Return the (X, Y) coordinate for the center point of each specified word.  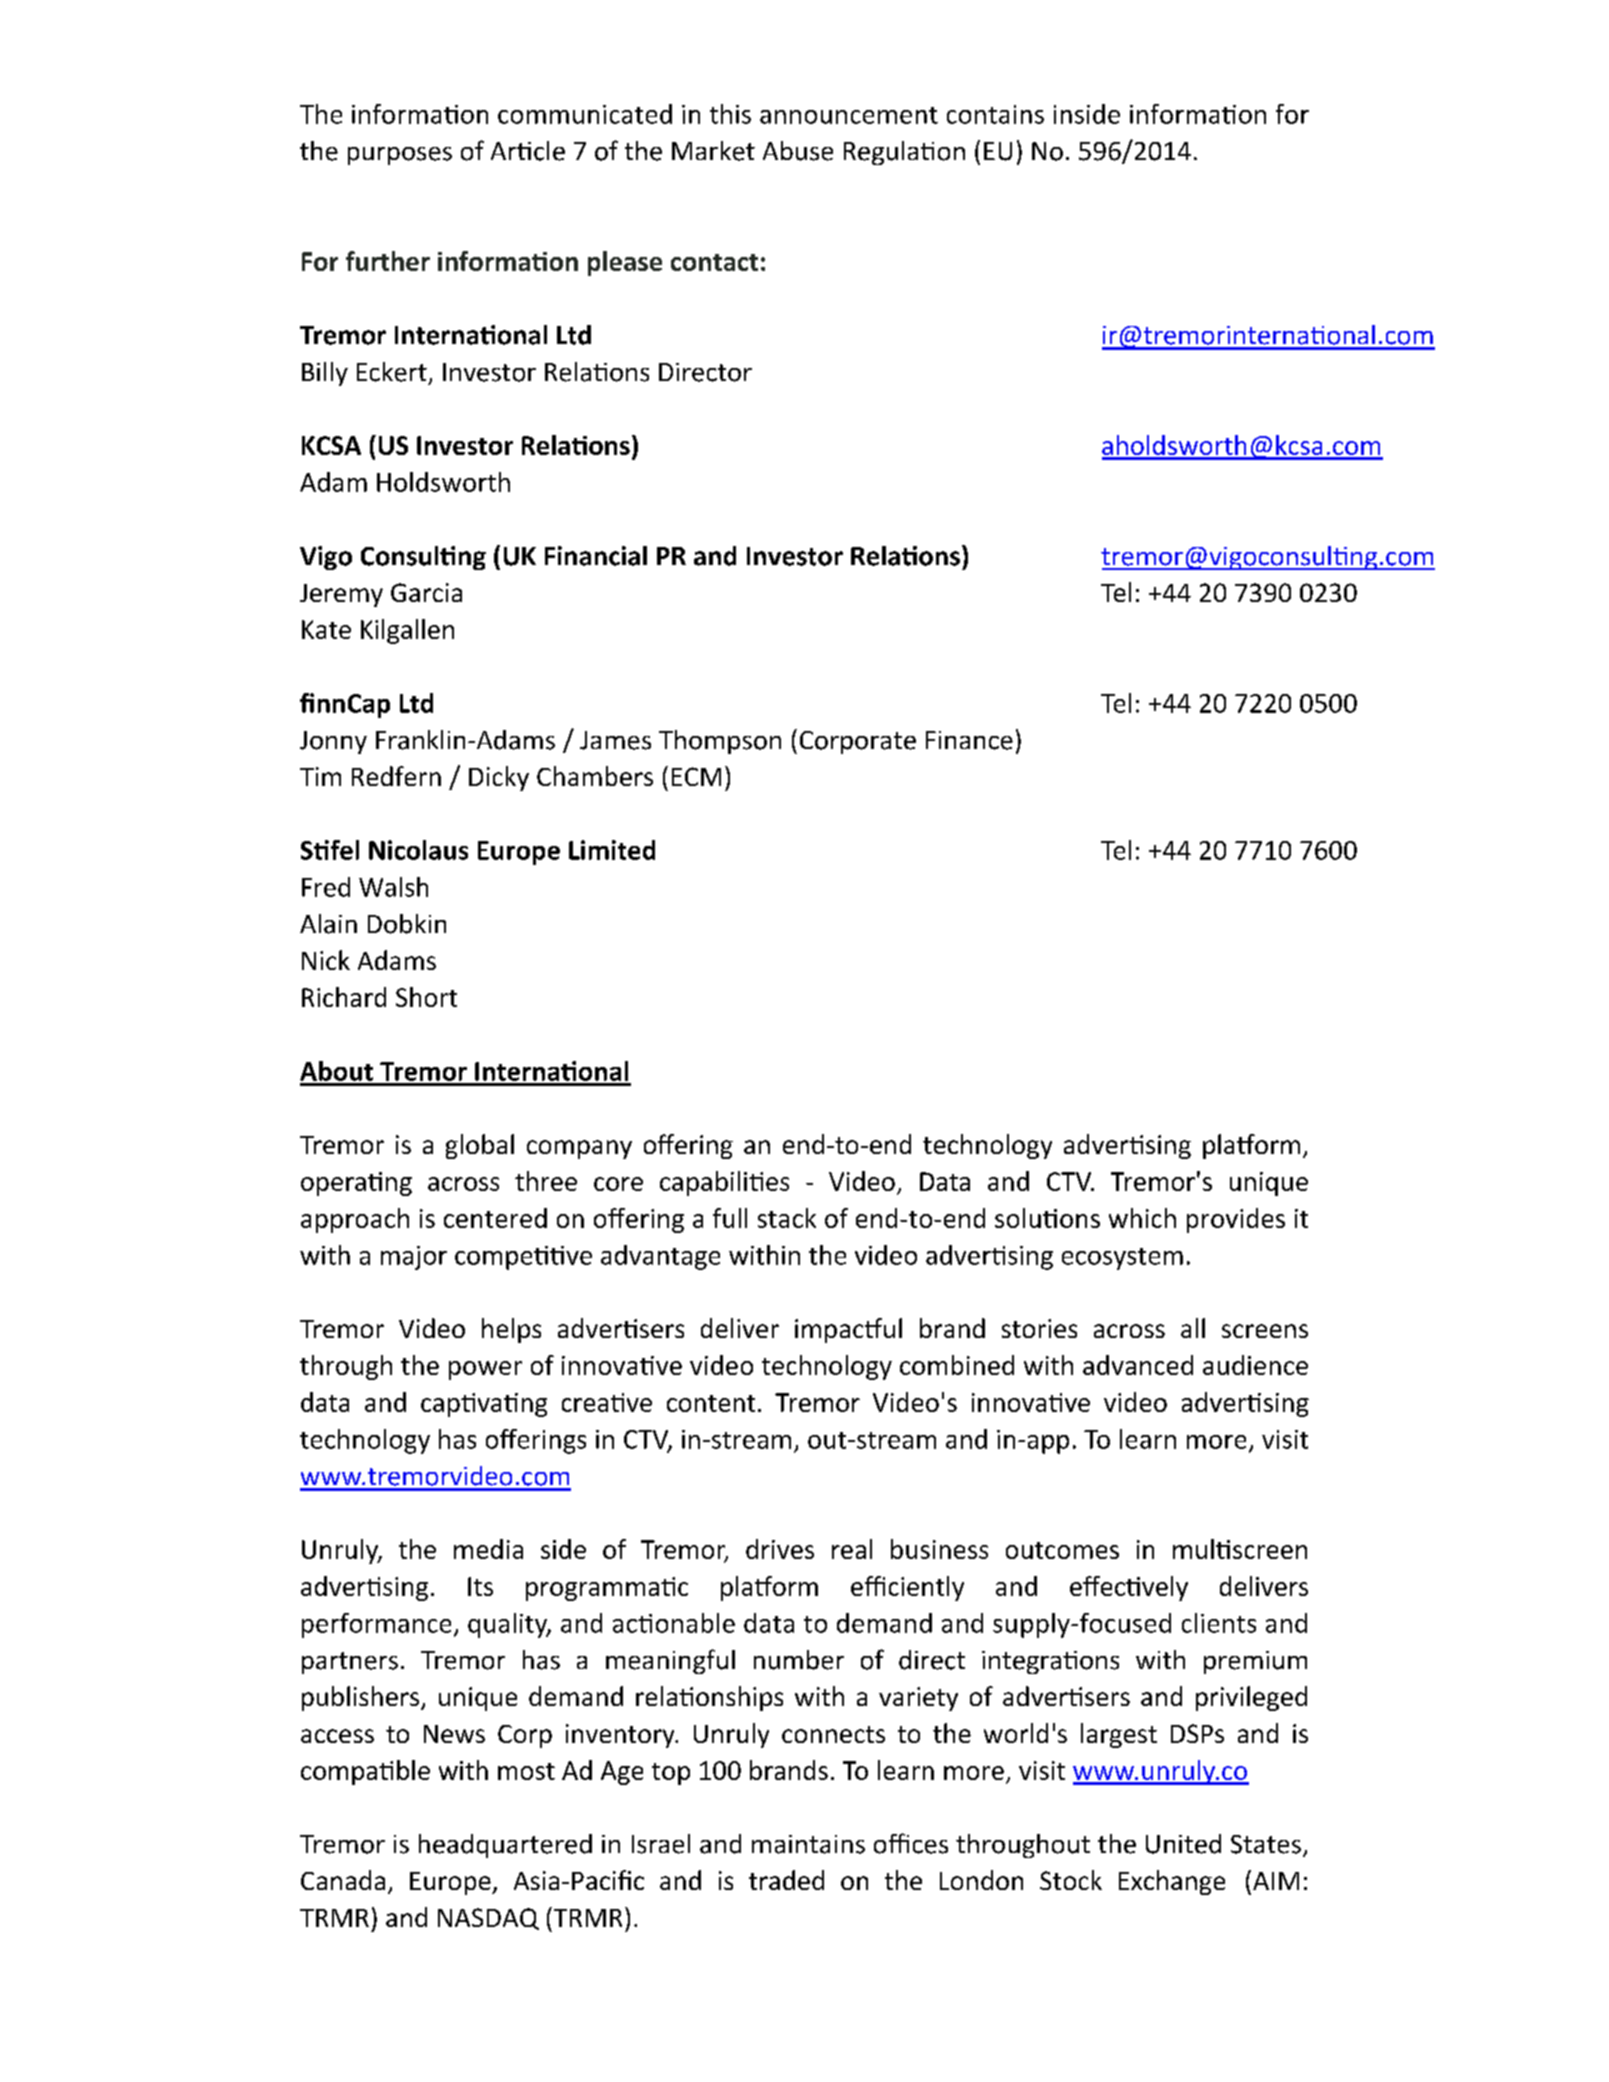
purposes (400, 156)
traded (786, 1880)
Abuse (798, 151)
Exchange (1172, 1882)
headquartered (505, 1846)
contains (995, 114)
